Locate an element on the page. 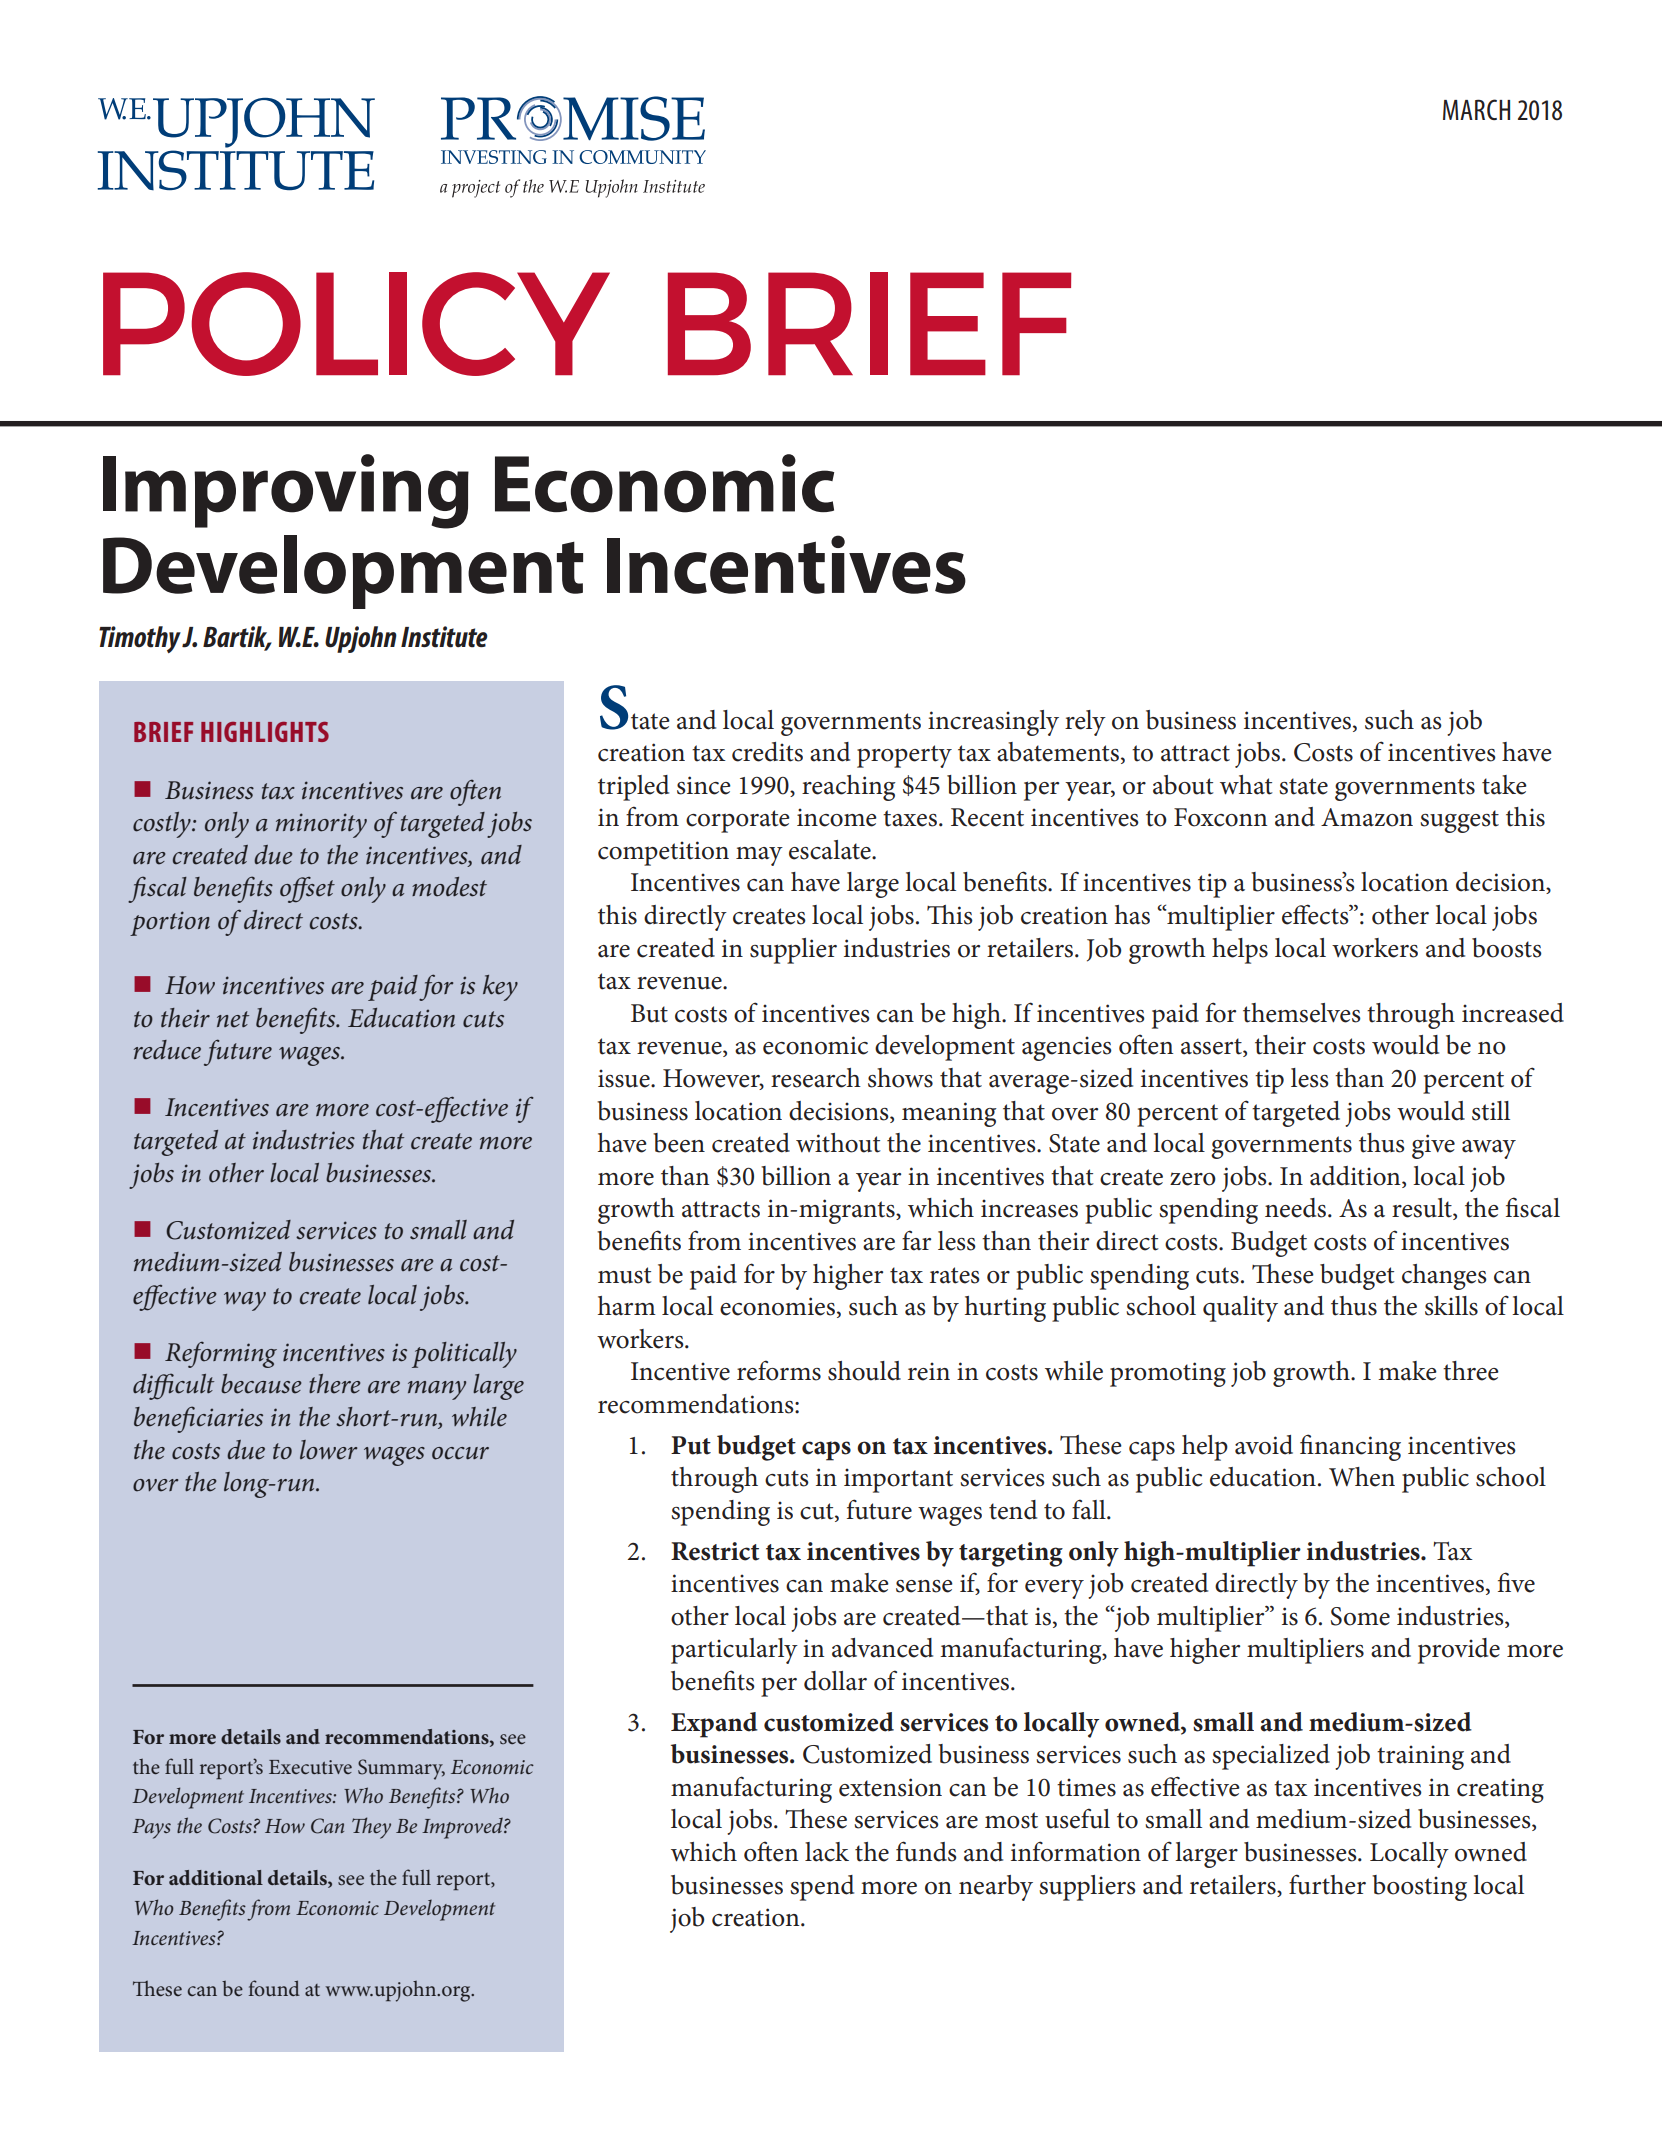 Image resolution: width=1662 pixels, height=2151 pixels. should is located at coordinates (864, 1371).
